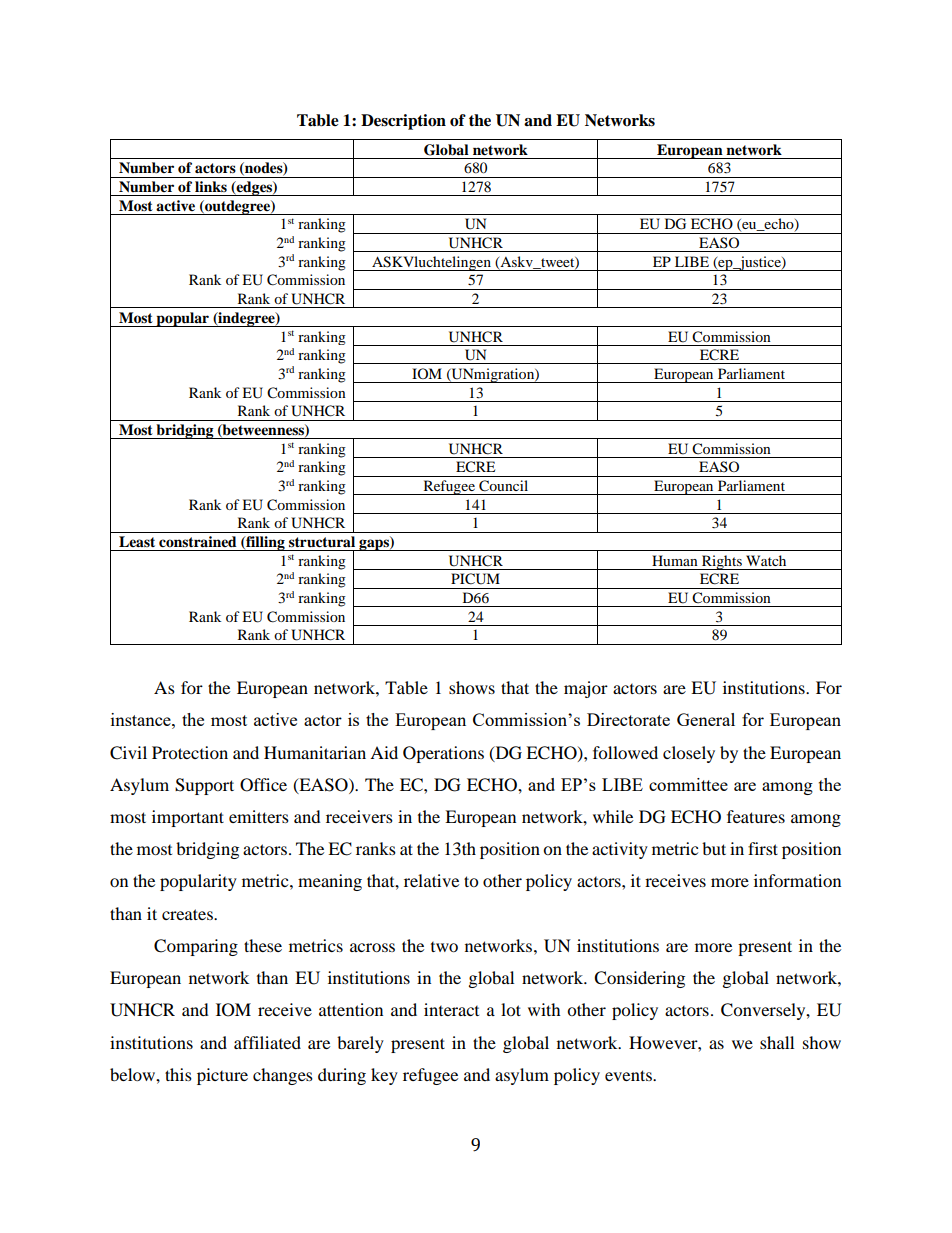 The image size is (952, 1233). I want to click on picture, so click(222, 1076).
